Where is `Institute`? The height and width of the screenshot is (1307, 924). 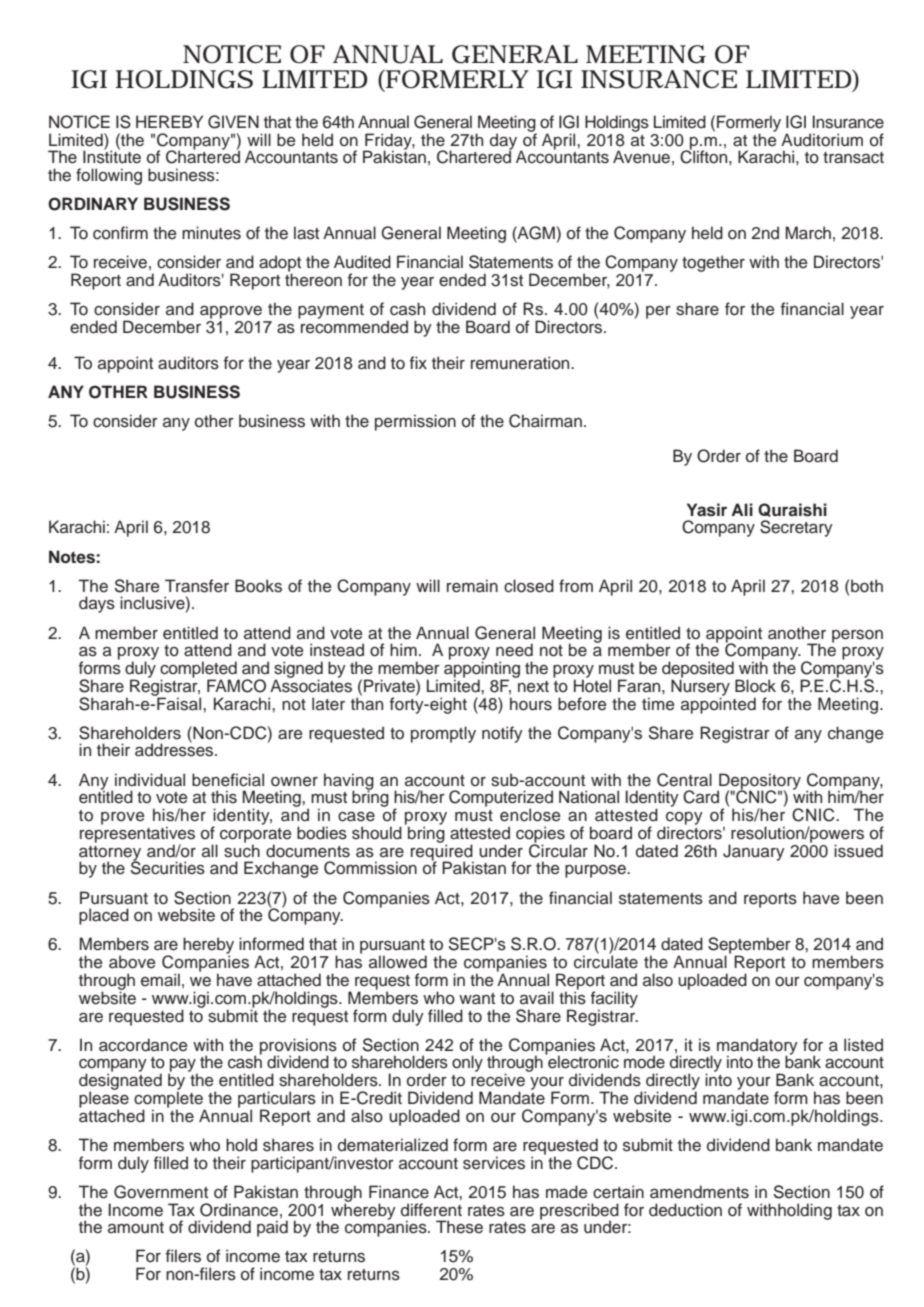 Institute is located at coordinates (112, 156).
